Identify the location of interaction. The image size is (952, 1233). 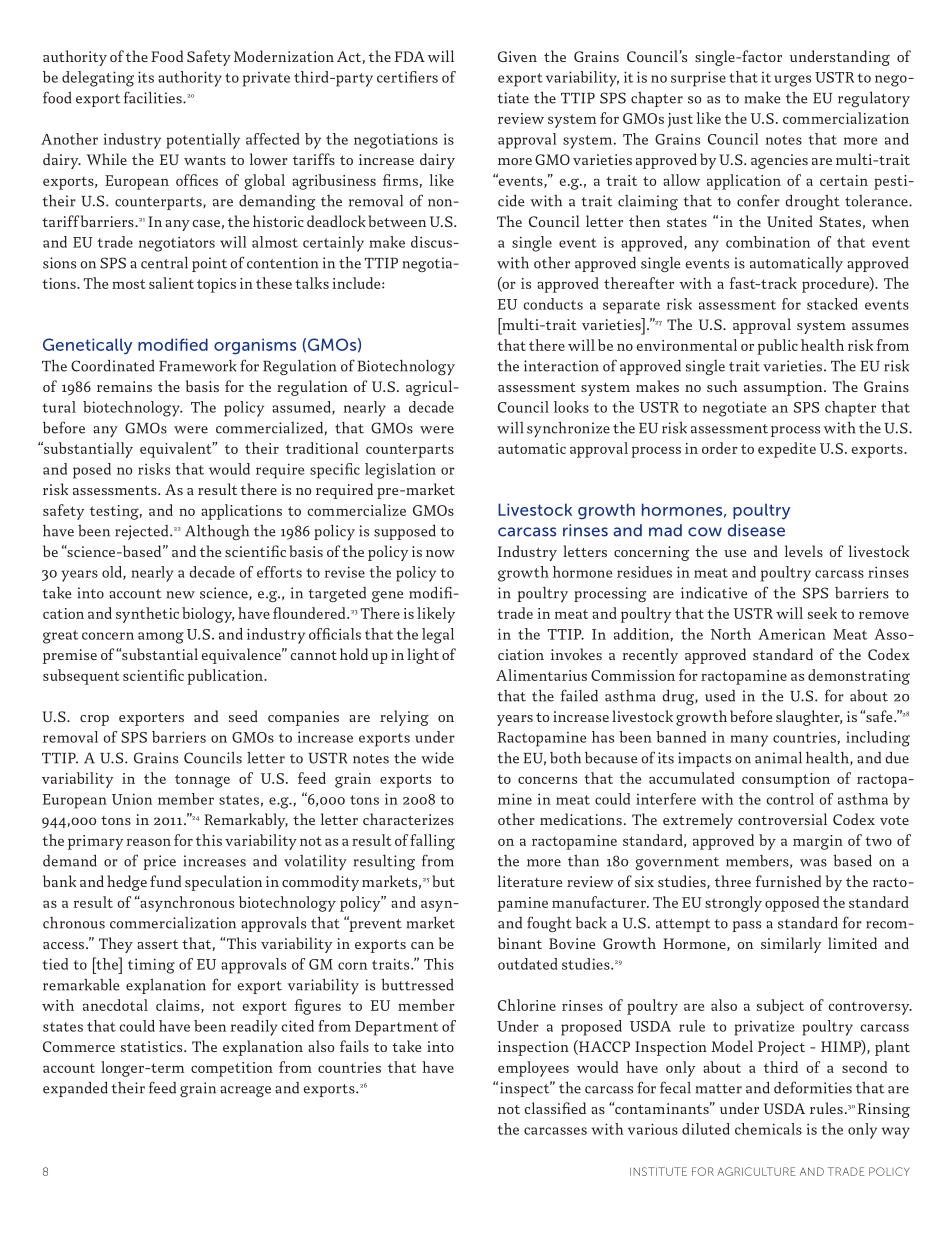
(561, 366).
